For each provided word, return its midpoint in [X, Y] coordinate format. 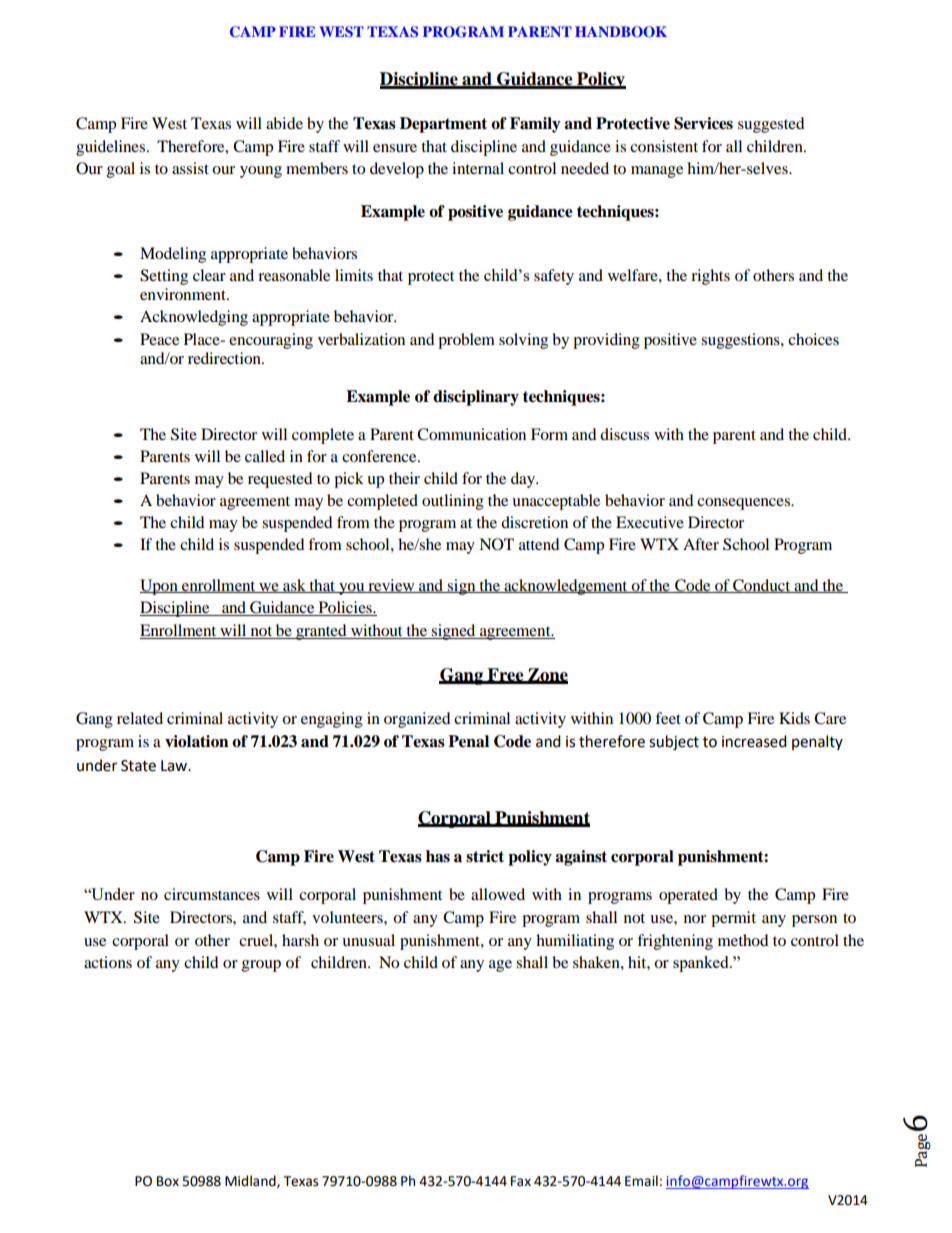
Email [641, 1181]
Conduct [762, 586]
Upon [160, 587]
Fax [521, 1181]
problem [466, 341]
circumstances [212, 894]
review [391, 586]
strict [485, 856]
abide [284, 123]
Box [168, 1181]
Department [443, 125]
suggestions [741, 341]
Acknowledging [194, 318]
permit [733, 919]
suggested [771, 125]
